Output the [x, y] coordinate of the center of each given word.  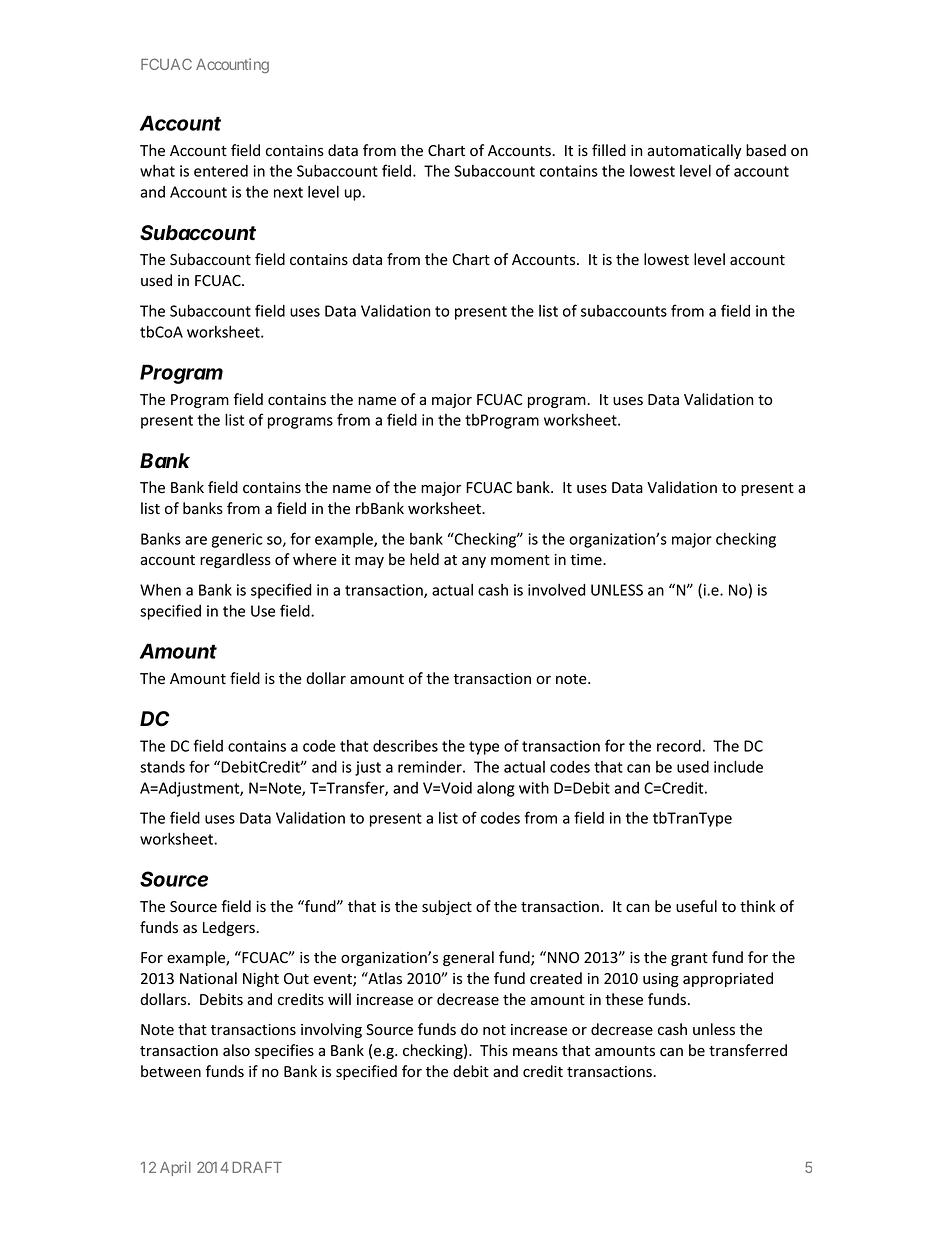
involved [556, 590]
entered [221, 171]
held [424, 559]
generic [237, 540]
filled [609, 150]
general [468, 958]
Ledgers [230, 928]
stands [162, 767]
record [679, 746]
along [496, 789]
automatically [694, 151]
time [587, 560]
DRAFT [257, 1167]
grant [689, 959]
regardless [235, 560]
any [474, 562]
